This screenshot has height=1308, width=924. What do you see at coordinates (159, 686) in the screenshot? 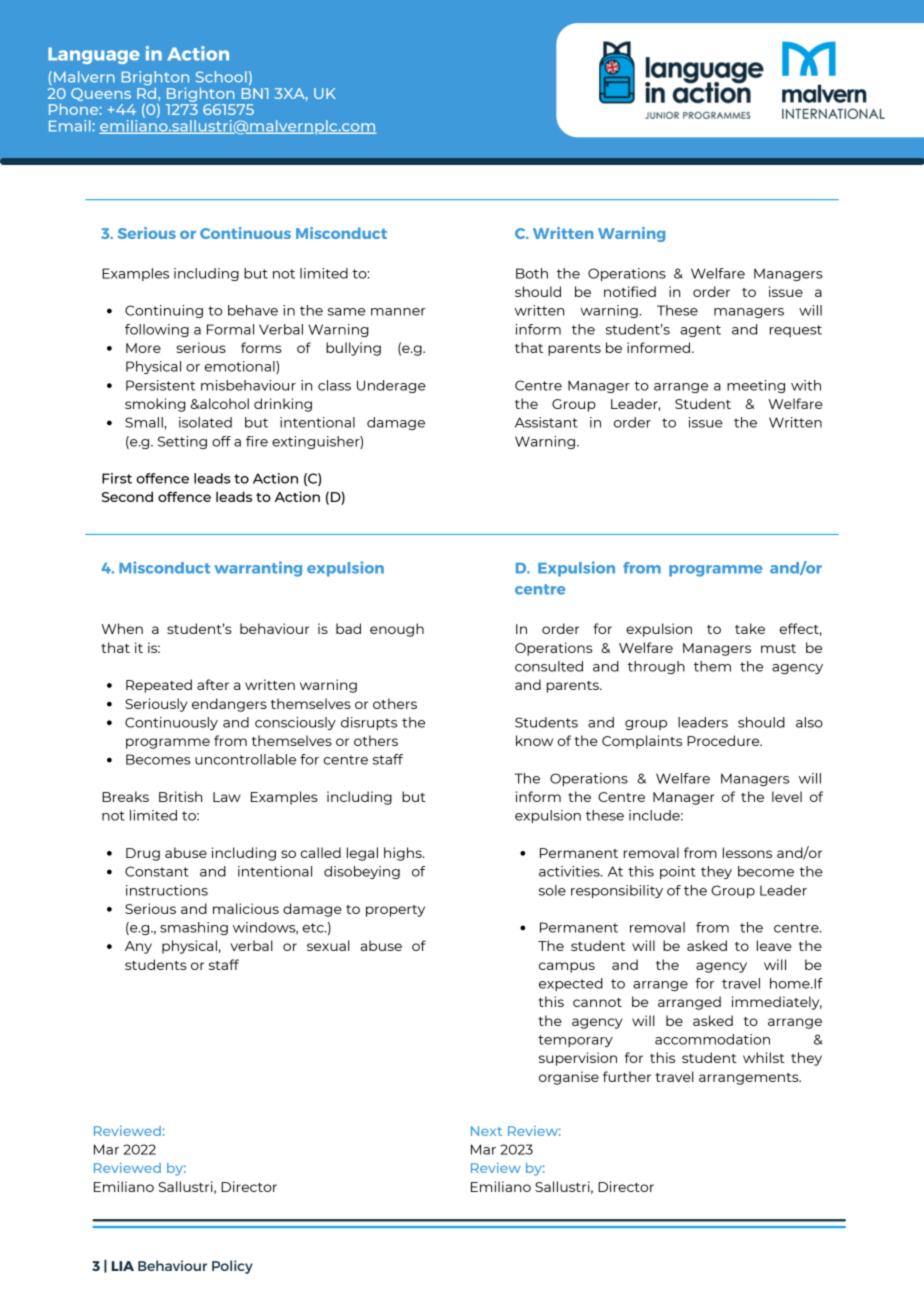
I see `Repeated` at bounding box center [159, 686].
